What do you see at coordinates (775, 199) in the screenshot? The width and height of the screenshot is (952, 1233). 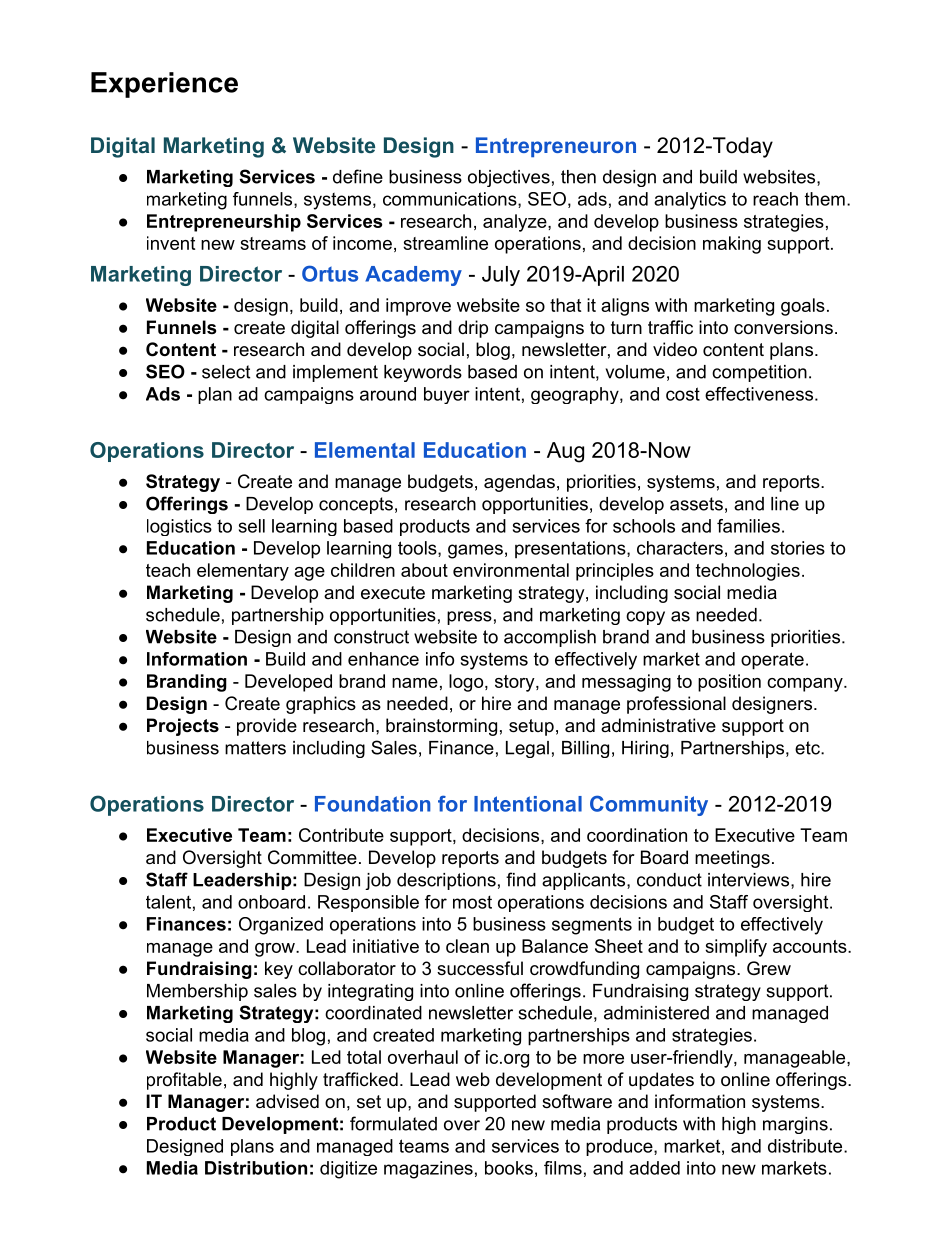 I see `reach` at bounding box center [775, 199].
